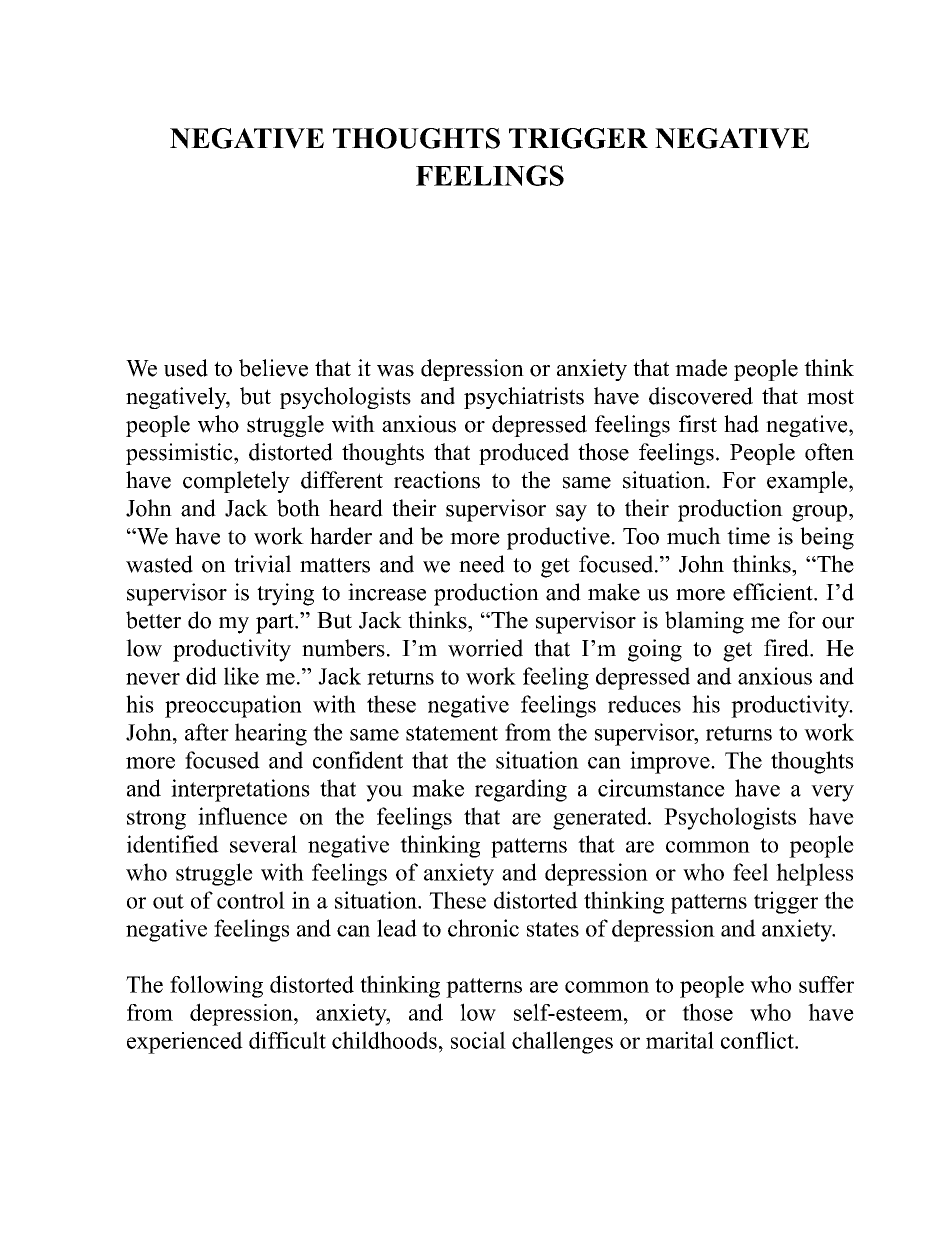 This screenshot has height=1233, width=952. What do you see at coordinates (774, 592) in the screenshot?
I see `efficient` at bounding box center [774, 592].
